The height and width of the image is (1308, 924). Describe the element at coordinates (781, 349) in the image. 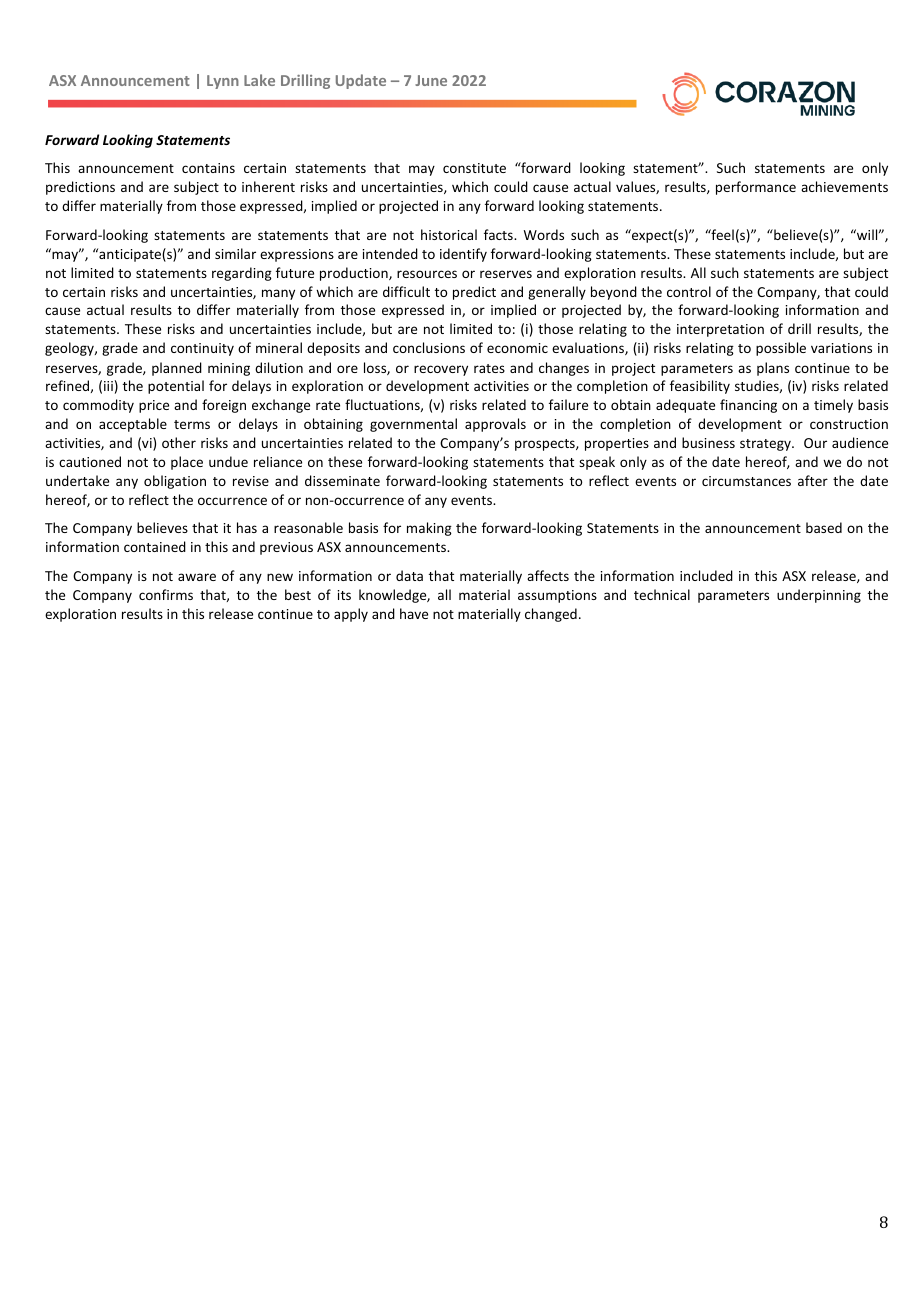

I see `possible` at that location.
